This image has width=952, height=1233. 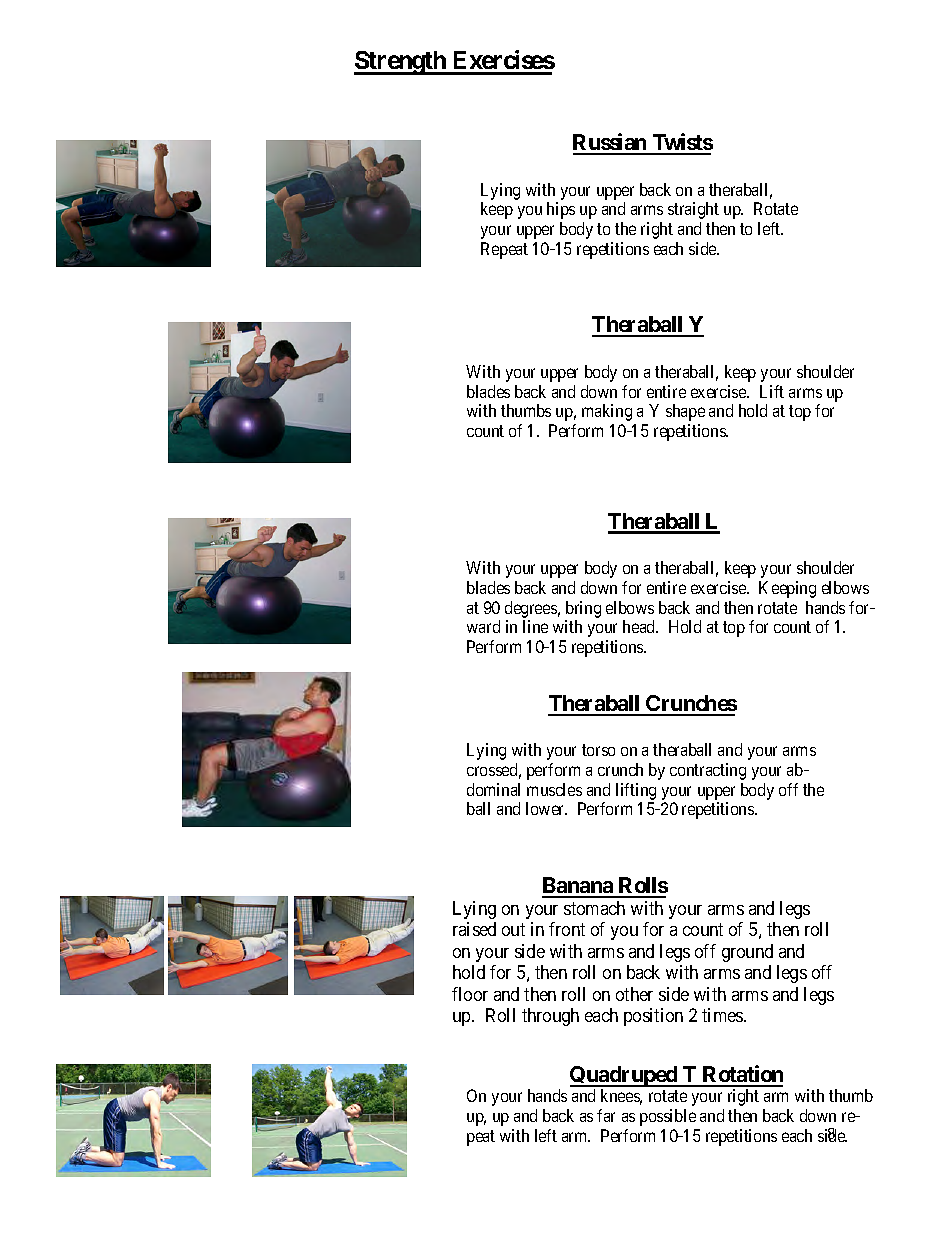 I want to click on contracting, so click(x=708, y=771).
